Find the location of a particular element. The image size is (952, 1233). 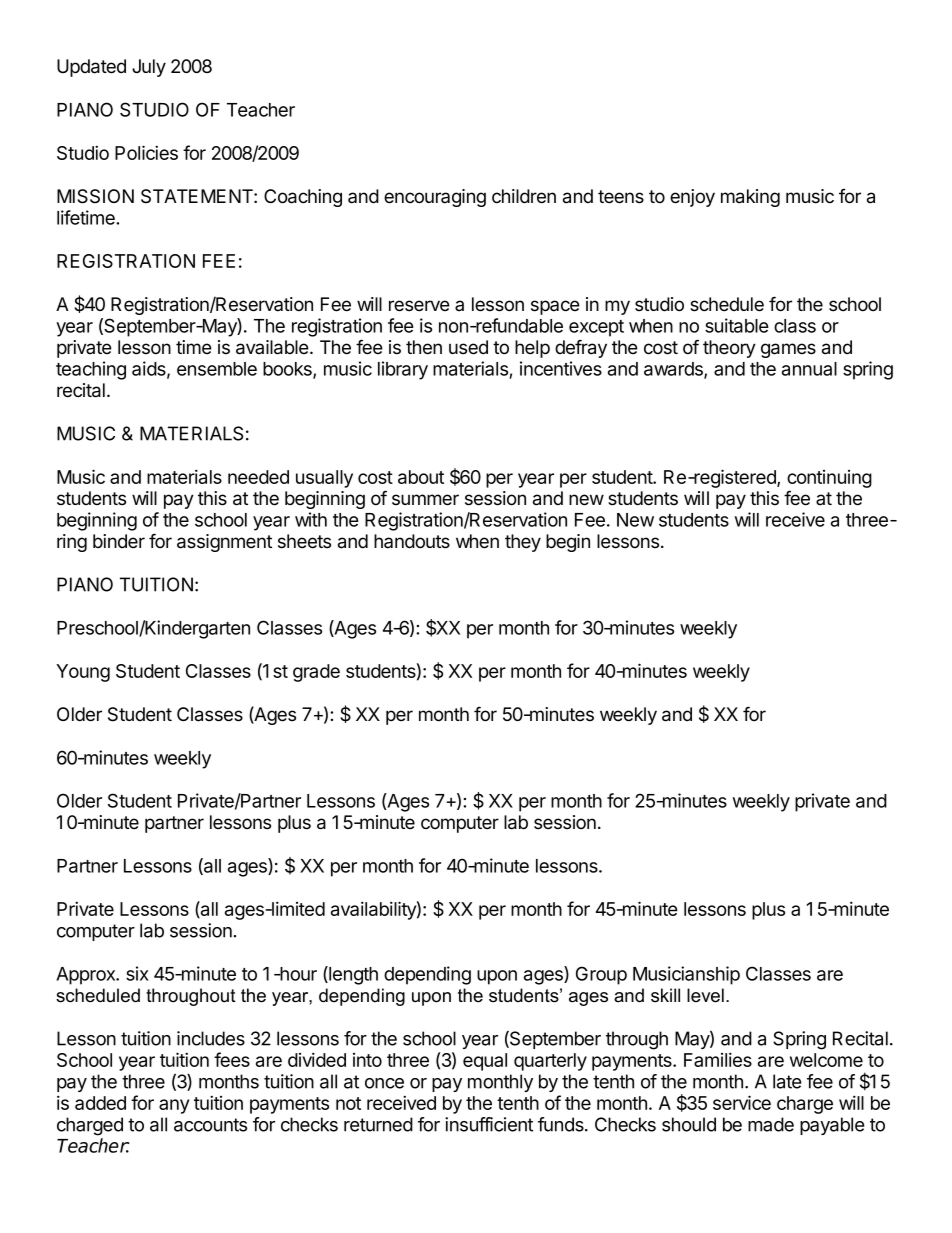

level is located at coordinates (705, 995).
